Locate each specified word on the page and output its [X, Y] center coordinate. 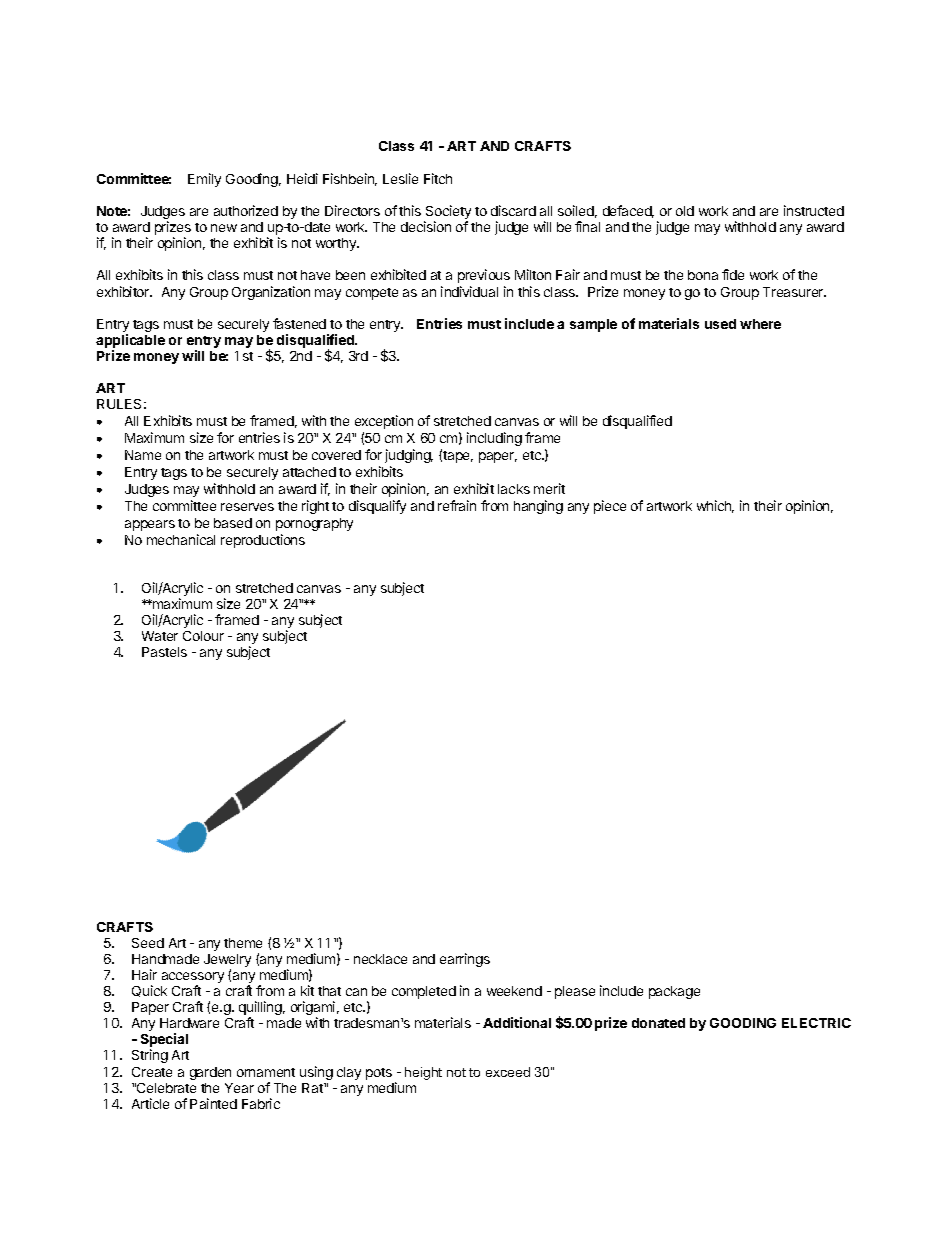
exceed [508, 1072]
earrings [465, 960]
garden [210, 1073]
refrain [457, 505]
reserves [247, 507]
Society [447, 213]
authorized [246, 210]
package [674, 992]
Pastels [164, 652]
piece [610, 507]
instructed [814, 210]
